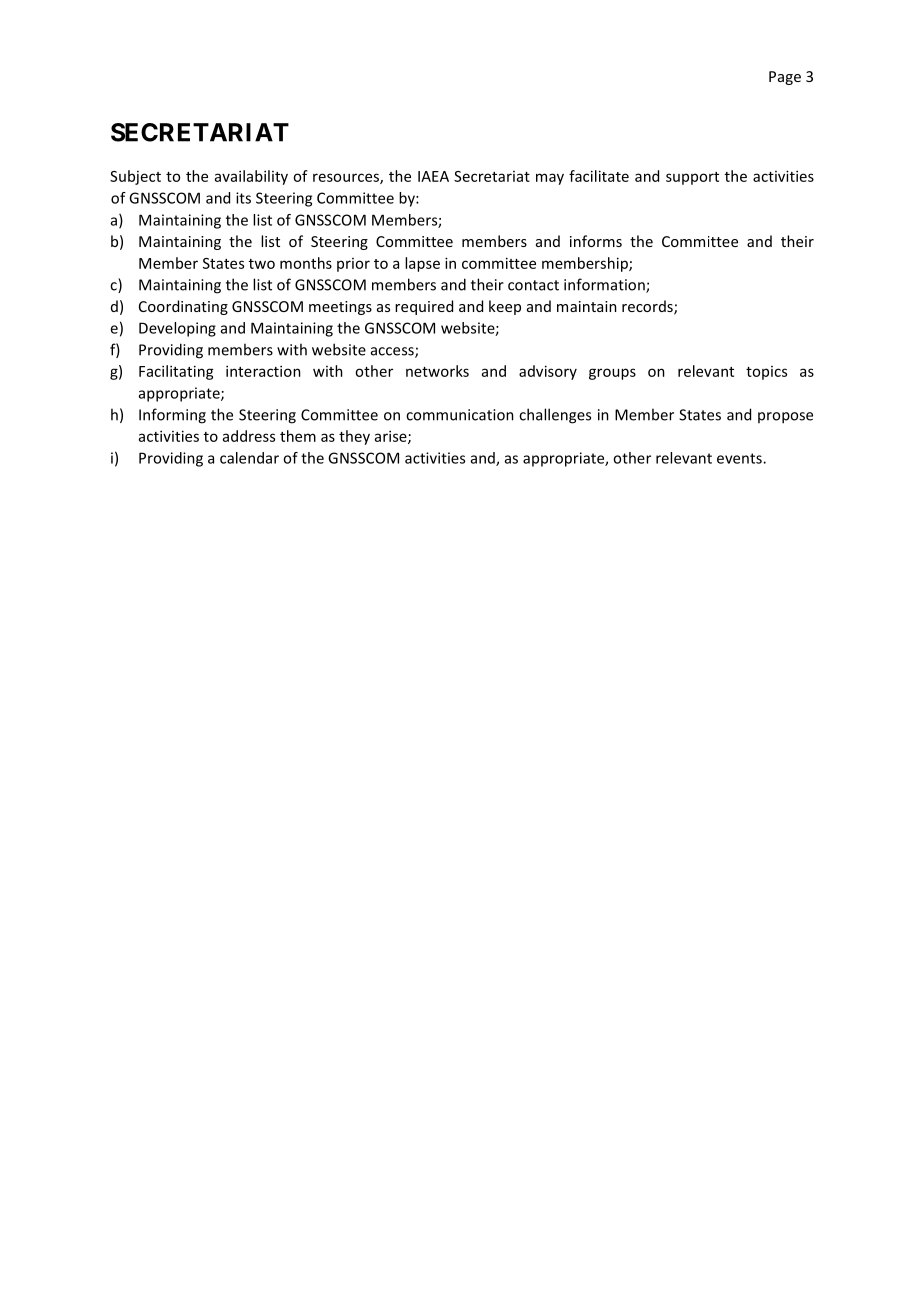 The image size is (924, 1308). I want to click on networks, so click(437, 371).
